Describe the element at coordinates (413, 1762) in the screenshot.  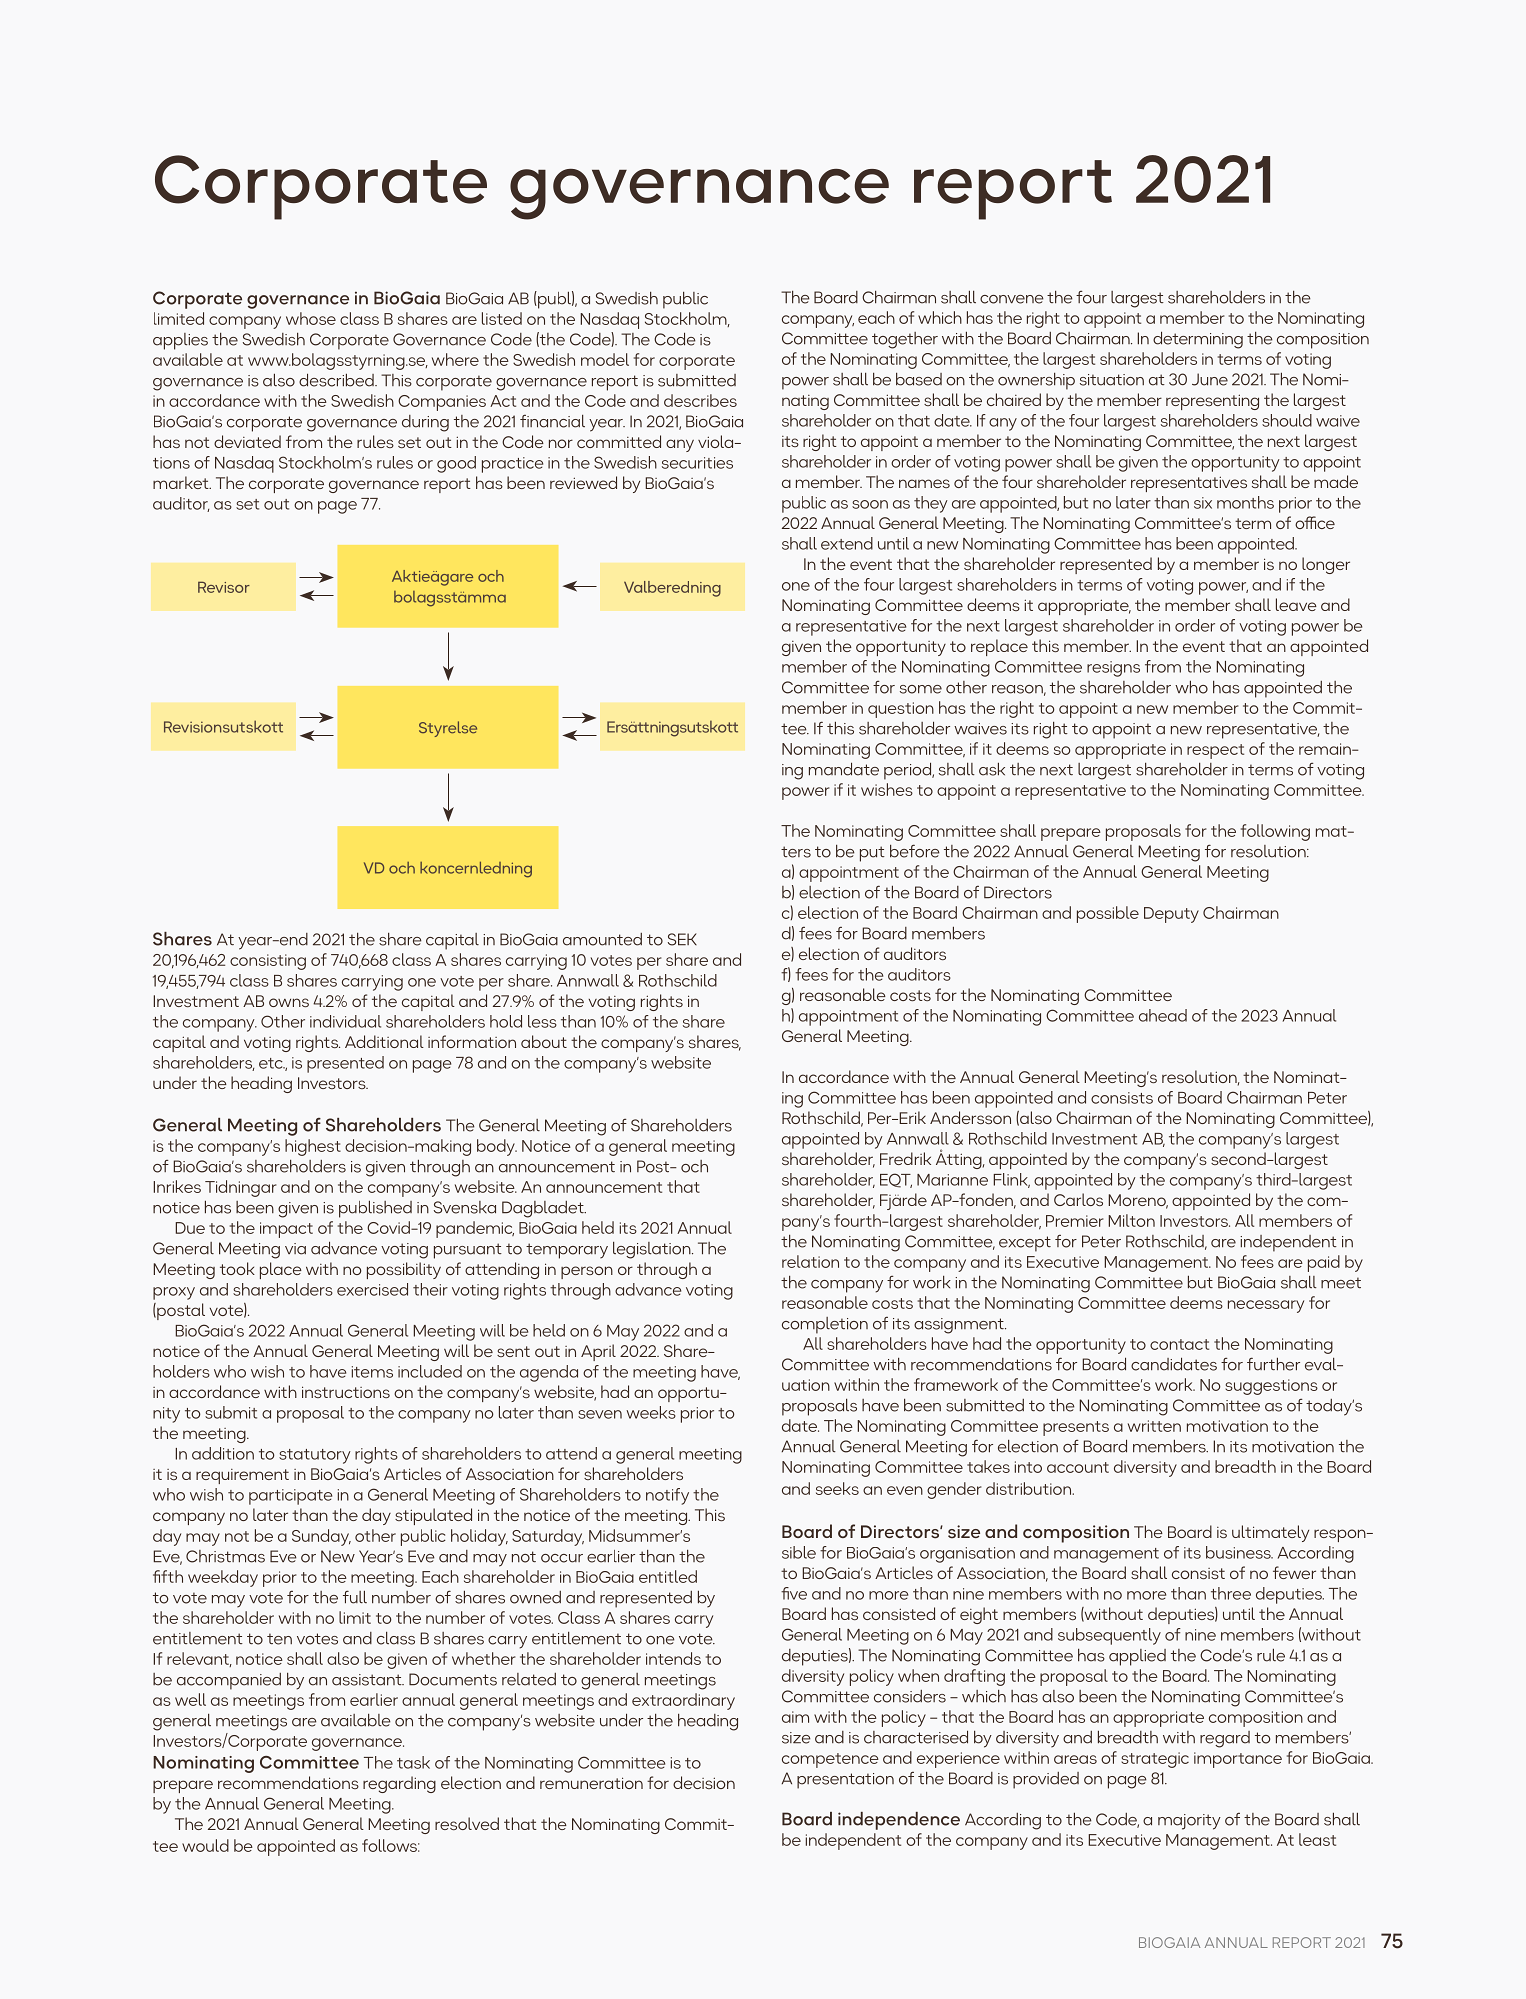
I see `task` at that location.
